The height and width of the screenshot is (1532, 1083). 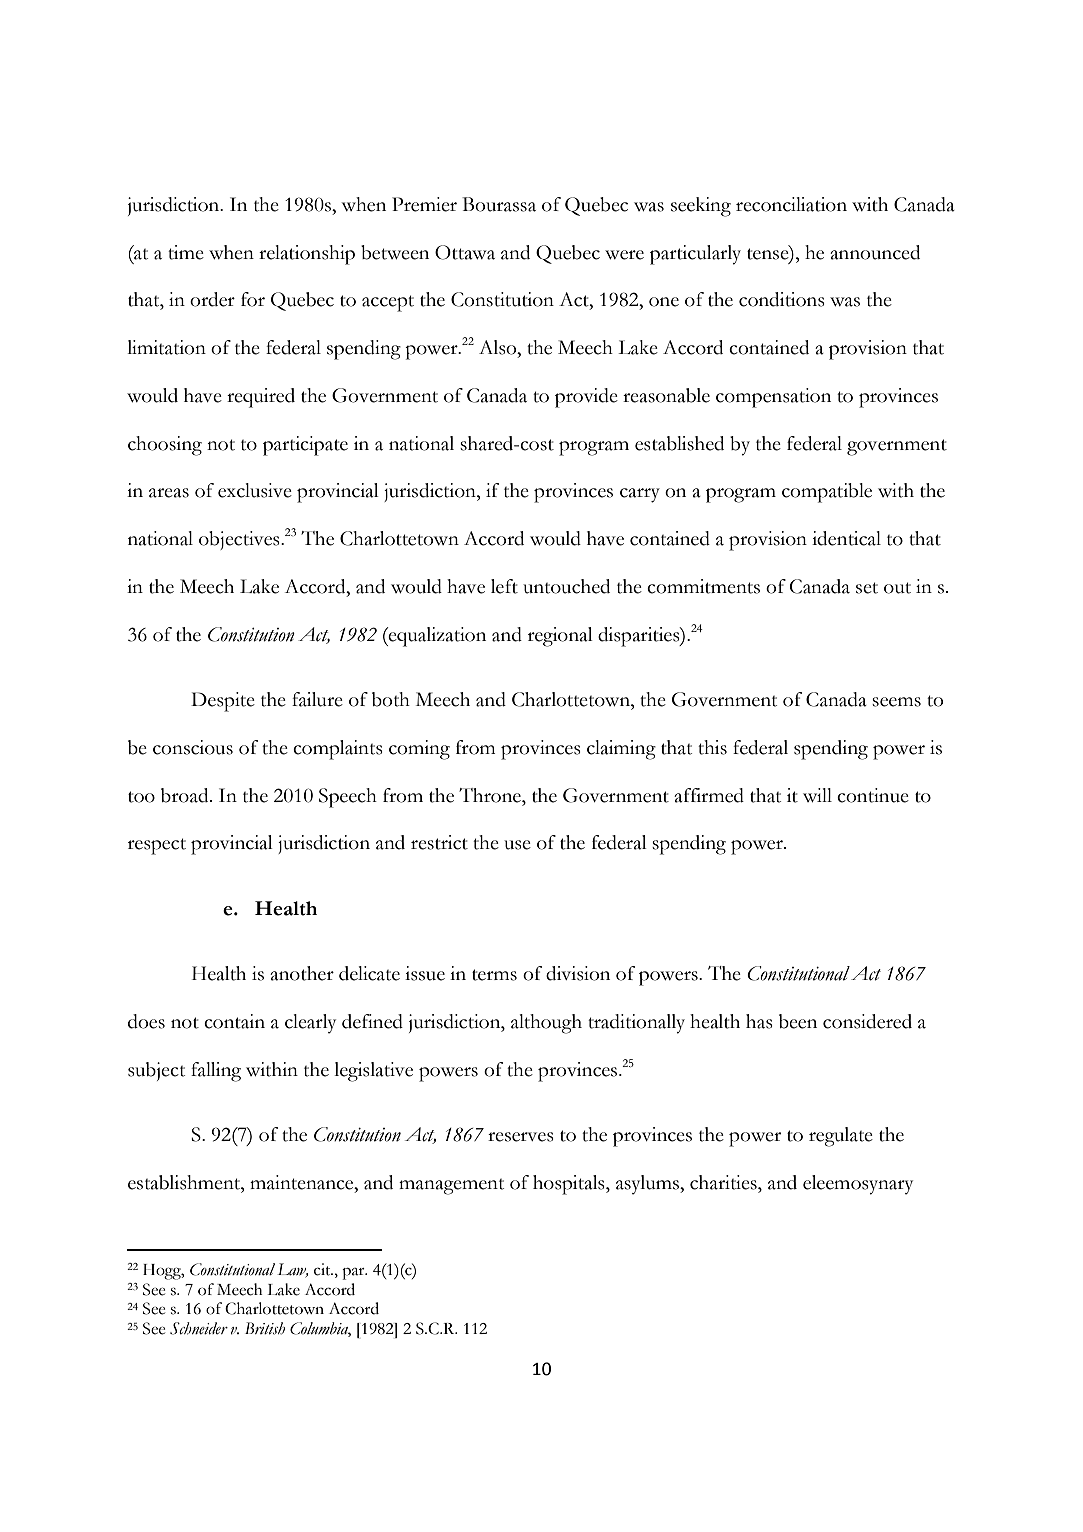 I want to click on Ottawa, so click(x=465, y=252).
